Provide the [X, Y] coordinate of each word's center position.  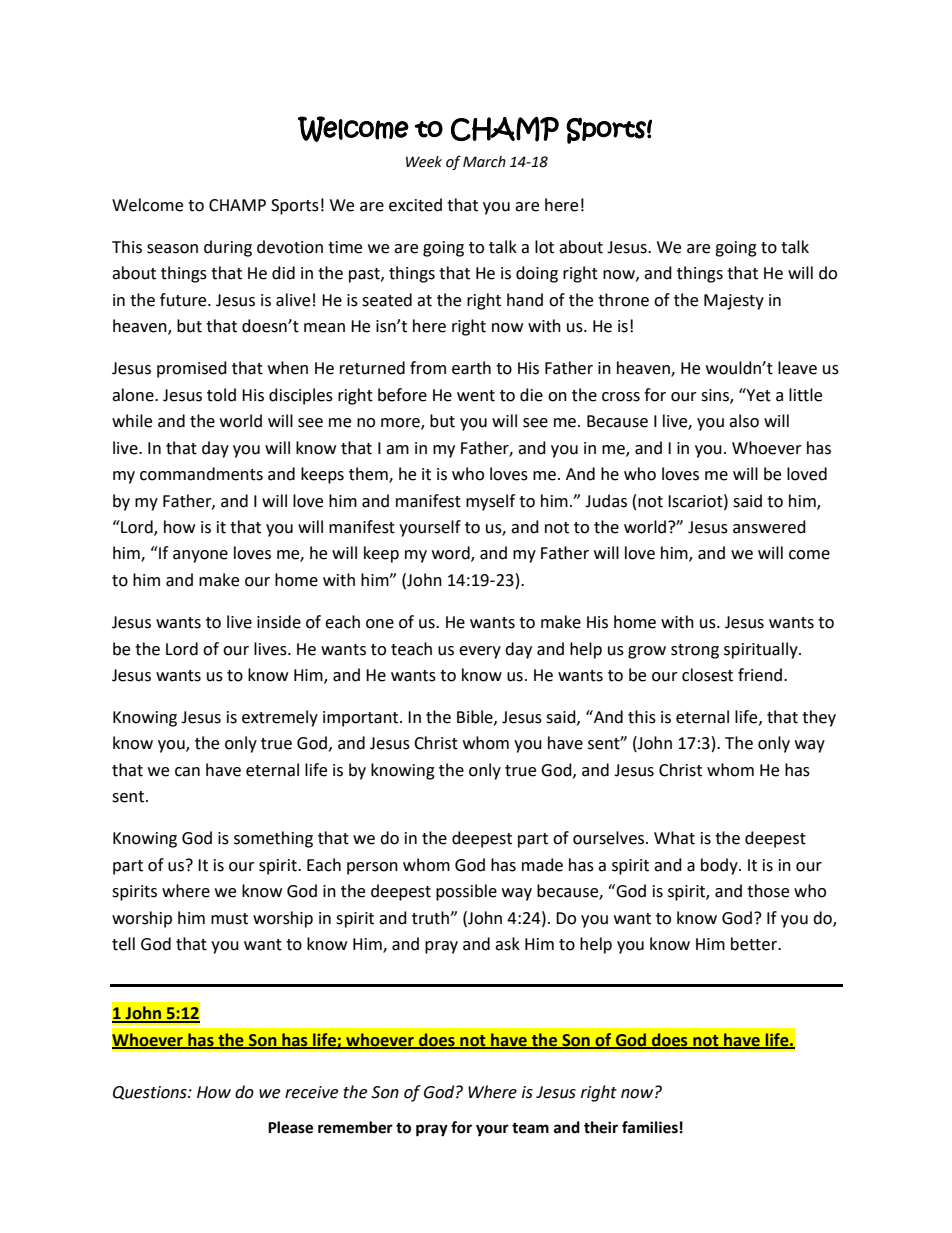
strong [695, 651]
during [228, 248]
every [480, 652]
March [484, 162]
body [720, 866]
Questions [151, 1093]
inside [279, 622]
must [229, 919]
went [476, 396]
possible [466, 892]
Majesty [734, 302]
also [744, 421]
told [221, 395]
